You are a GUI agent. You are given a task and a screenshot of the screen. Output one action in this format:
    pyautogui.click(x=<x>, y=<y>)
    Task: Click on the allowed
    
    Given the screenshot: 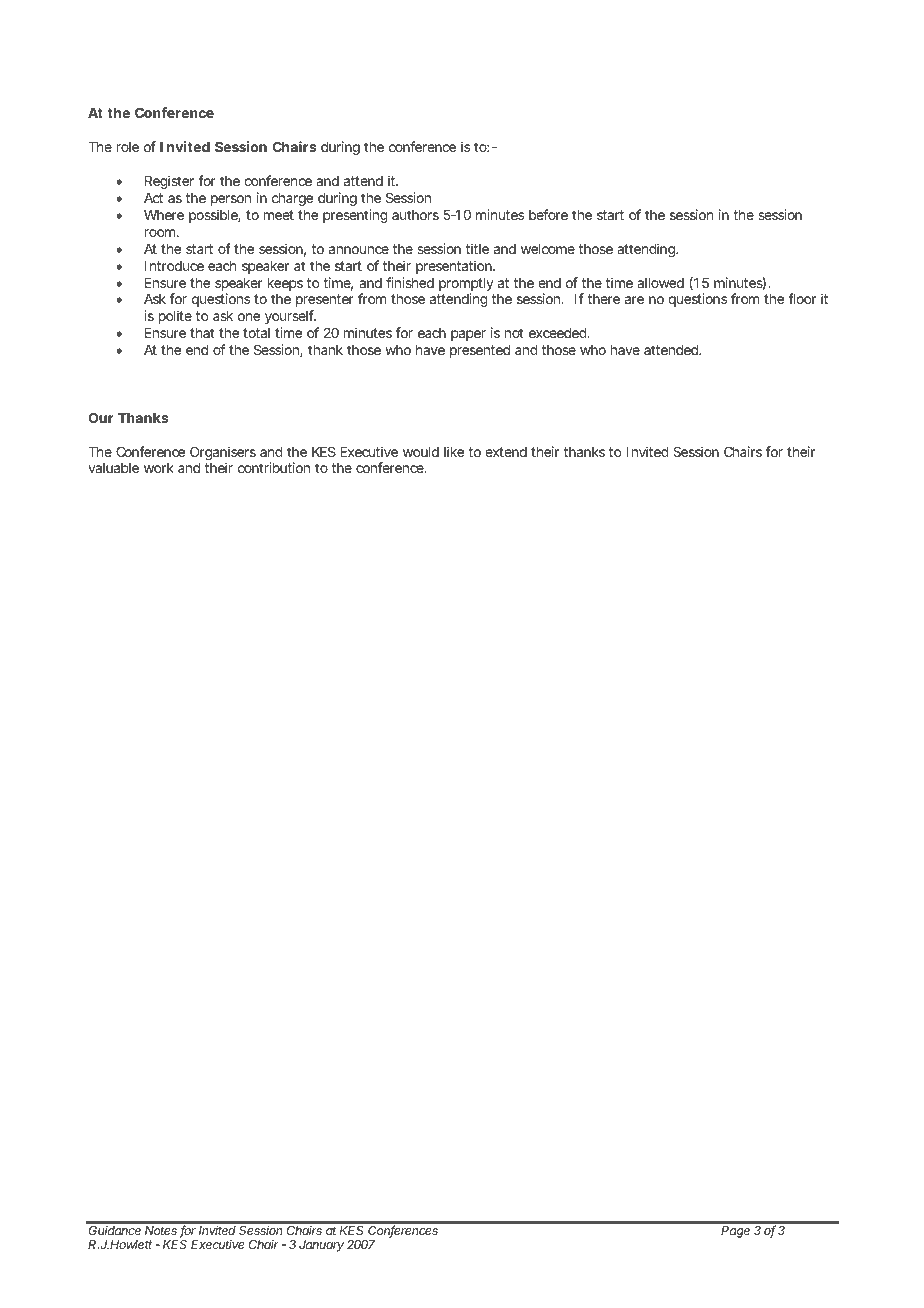 What is the action you would take?
    pyautogui.click(x=660, y=283)
